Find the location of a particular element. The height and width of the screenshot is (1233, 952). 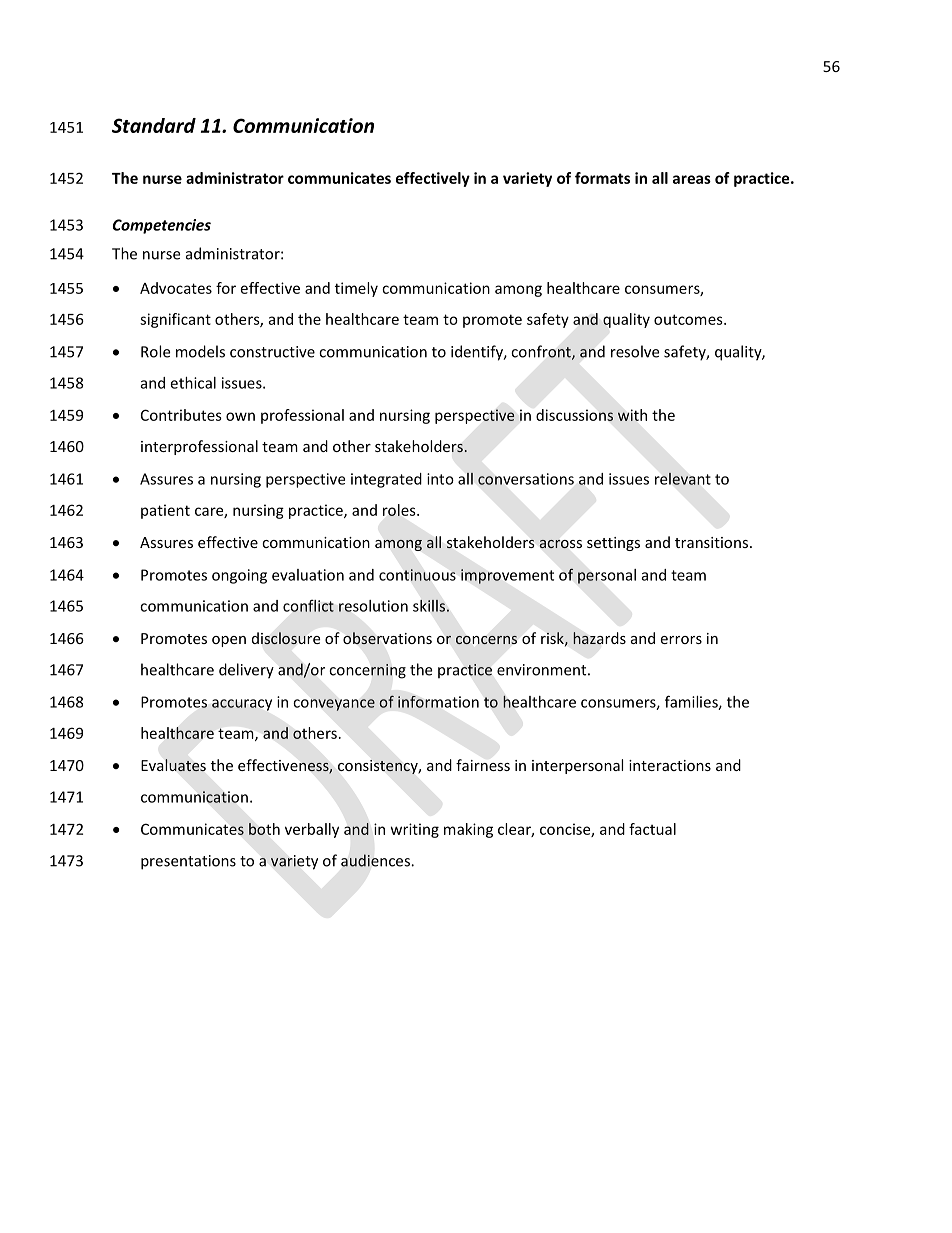

patient is located at coordinates (165, 511).
